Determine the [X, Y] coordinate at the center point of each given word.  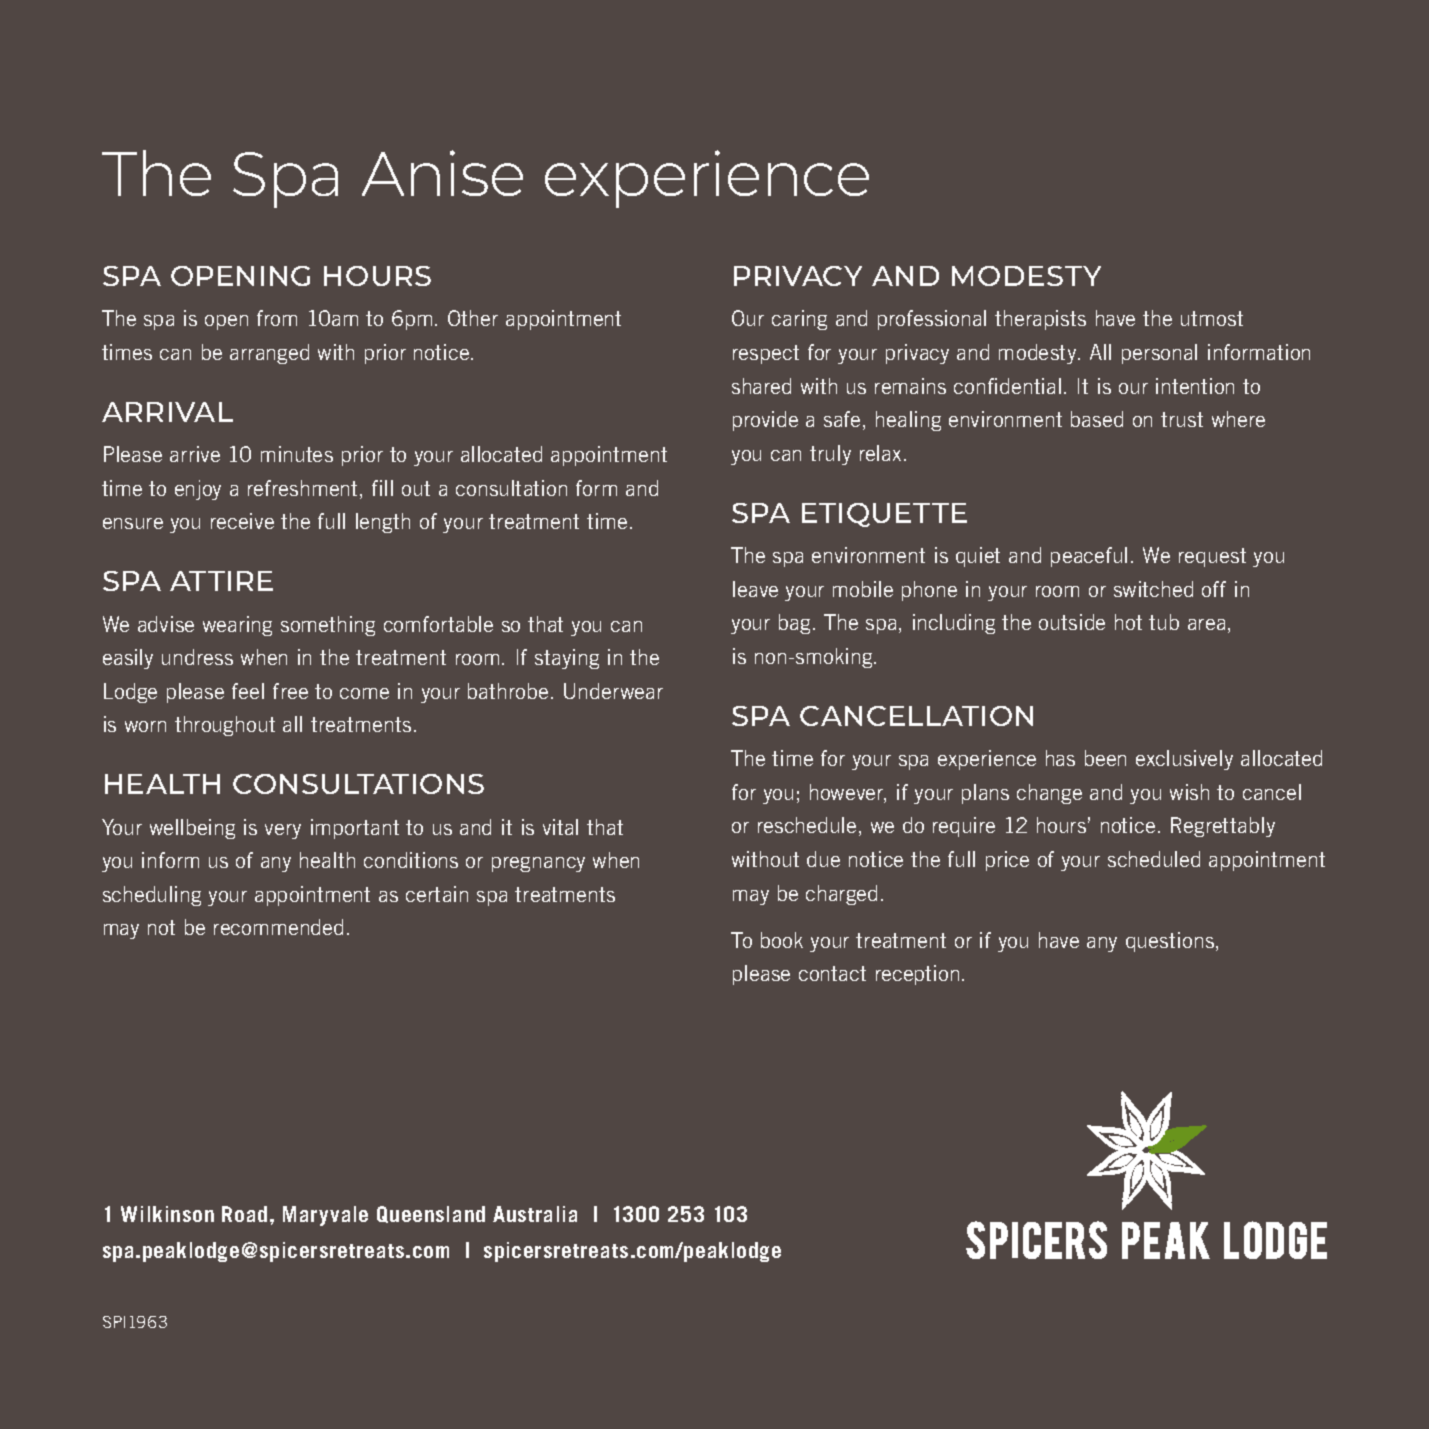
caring [799, 320]
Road [244, 1214]
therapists [1040, 320]
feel [248, 691]
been [1105, 758]
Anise [442, 173]
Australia [535, 1214]
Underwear [613, 691]
